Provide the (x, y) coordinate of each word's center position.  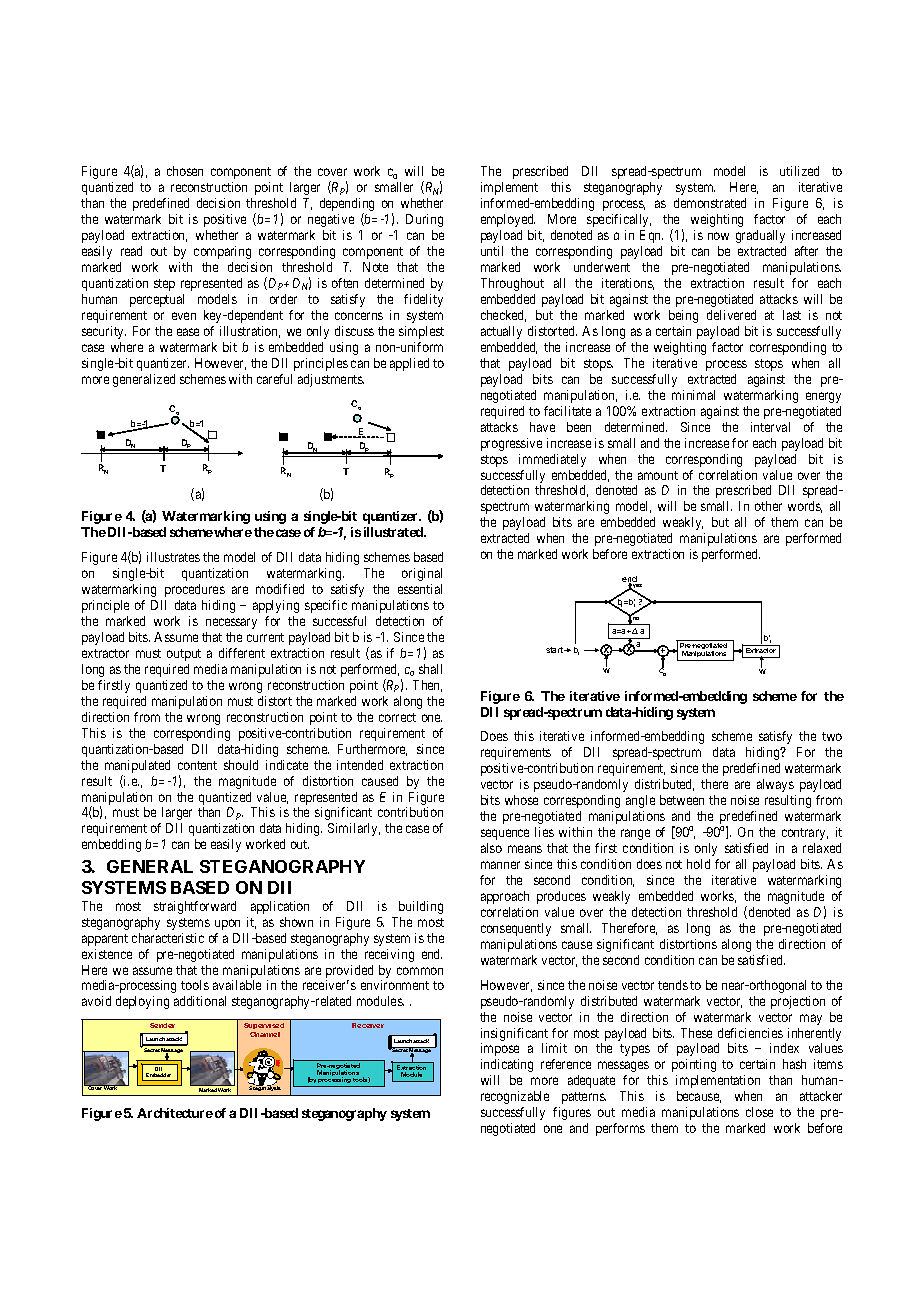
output (184, 655)
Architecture (175, 1113)
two (832, 736)
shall (430, 669)
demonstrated (710, 203)
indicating (507, 1065)
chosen (185, 171)
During (424, 220)
